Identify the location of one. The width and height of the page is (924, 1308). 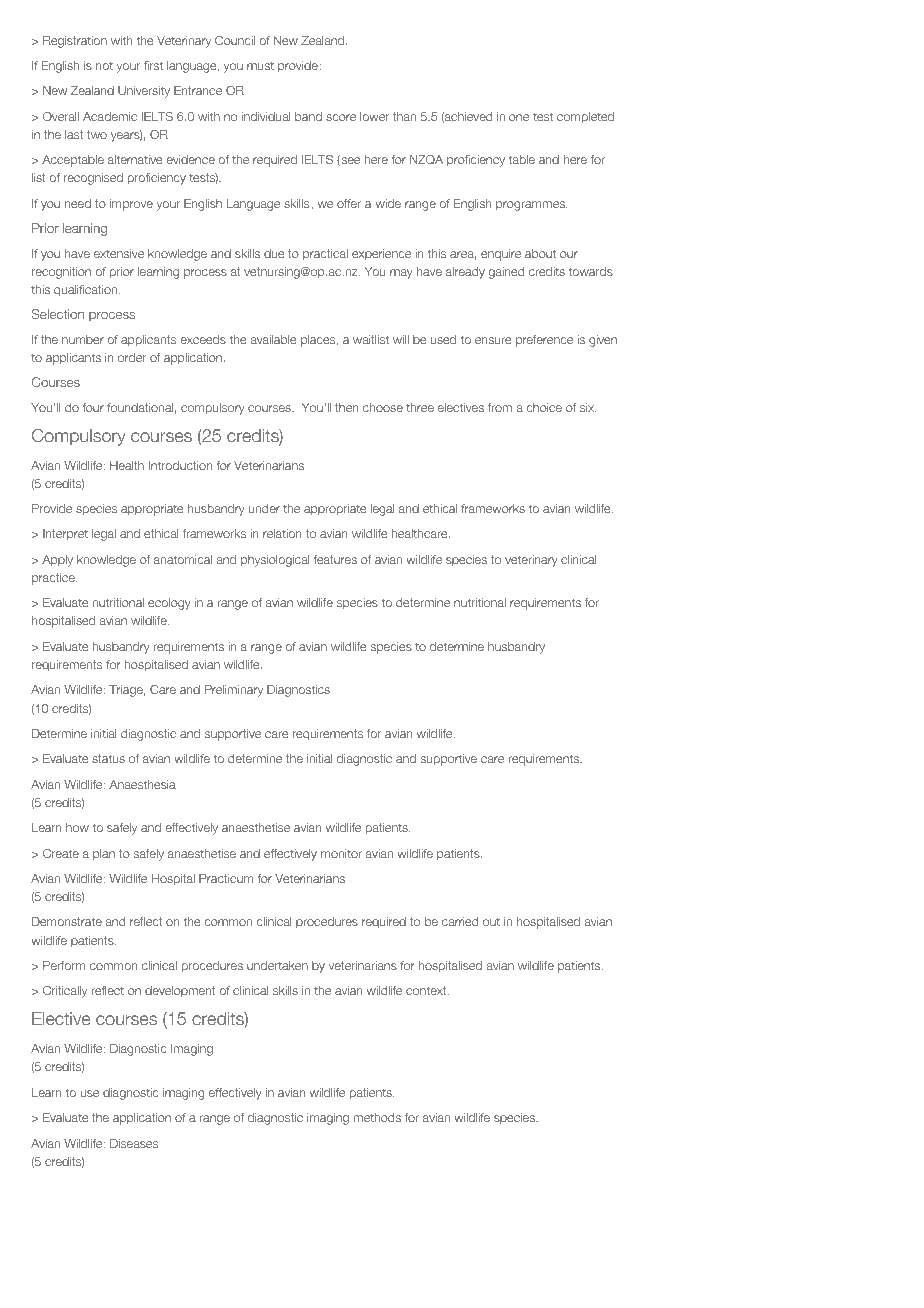
(519, 117).
